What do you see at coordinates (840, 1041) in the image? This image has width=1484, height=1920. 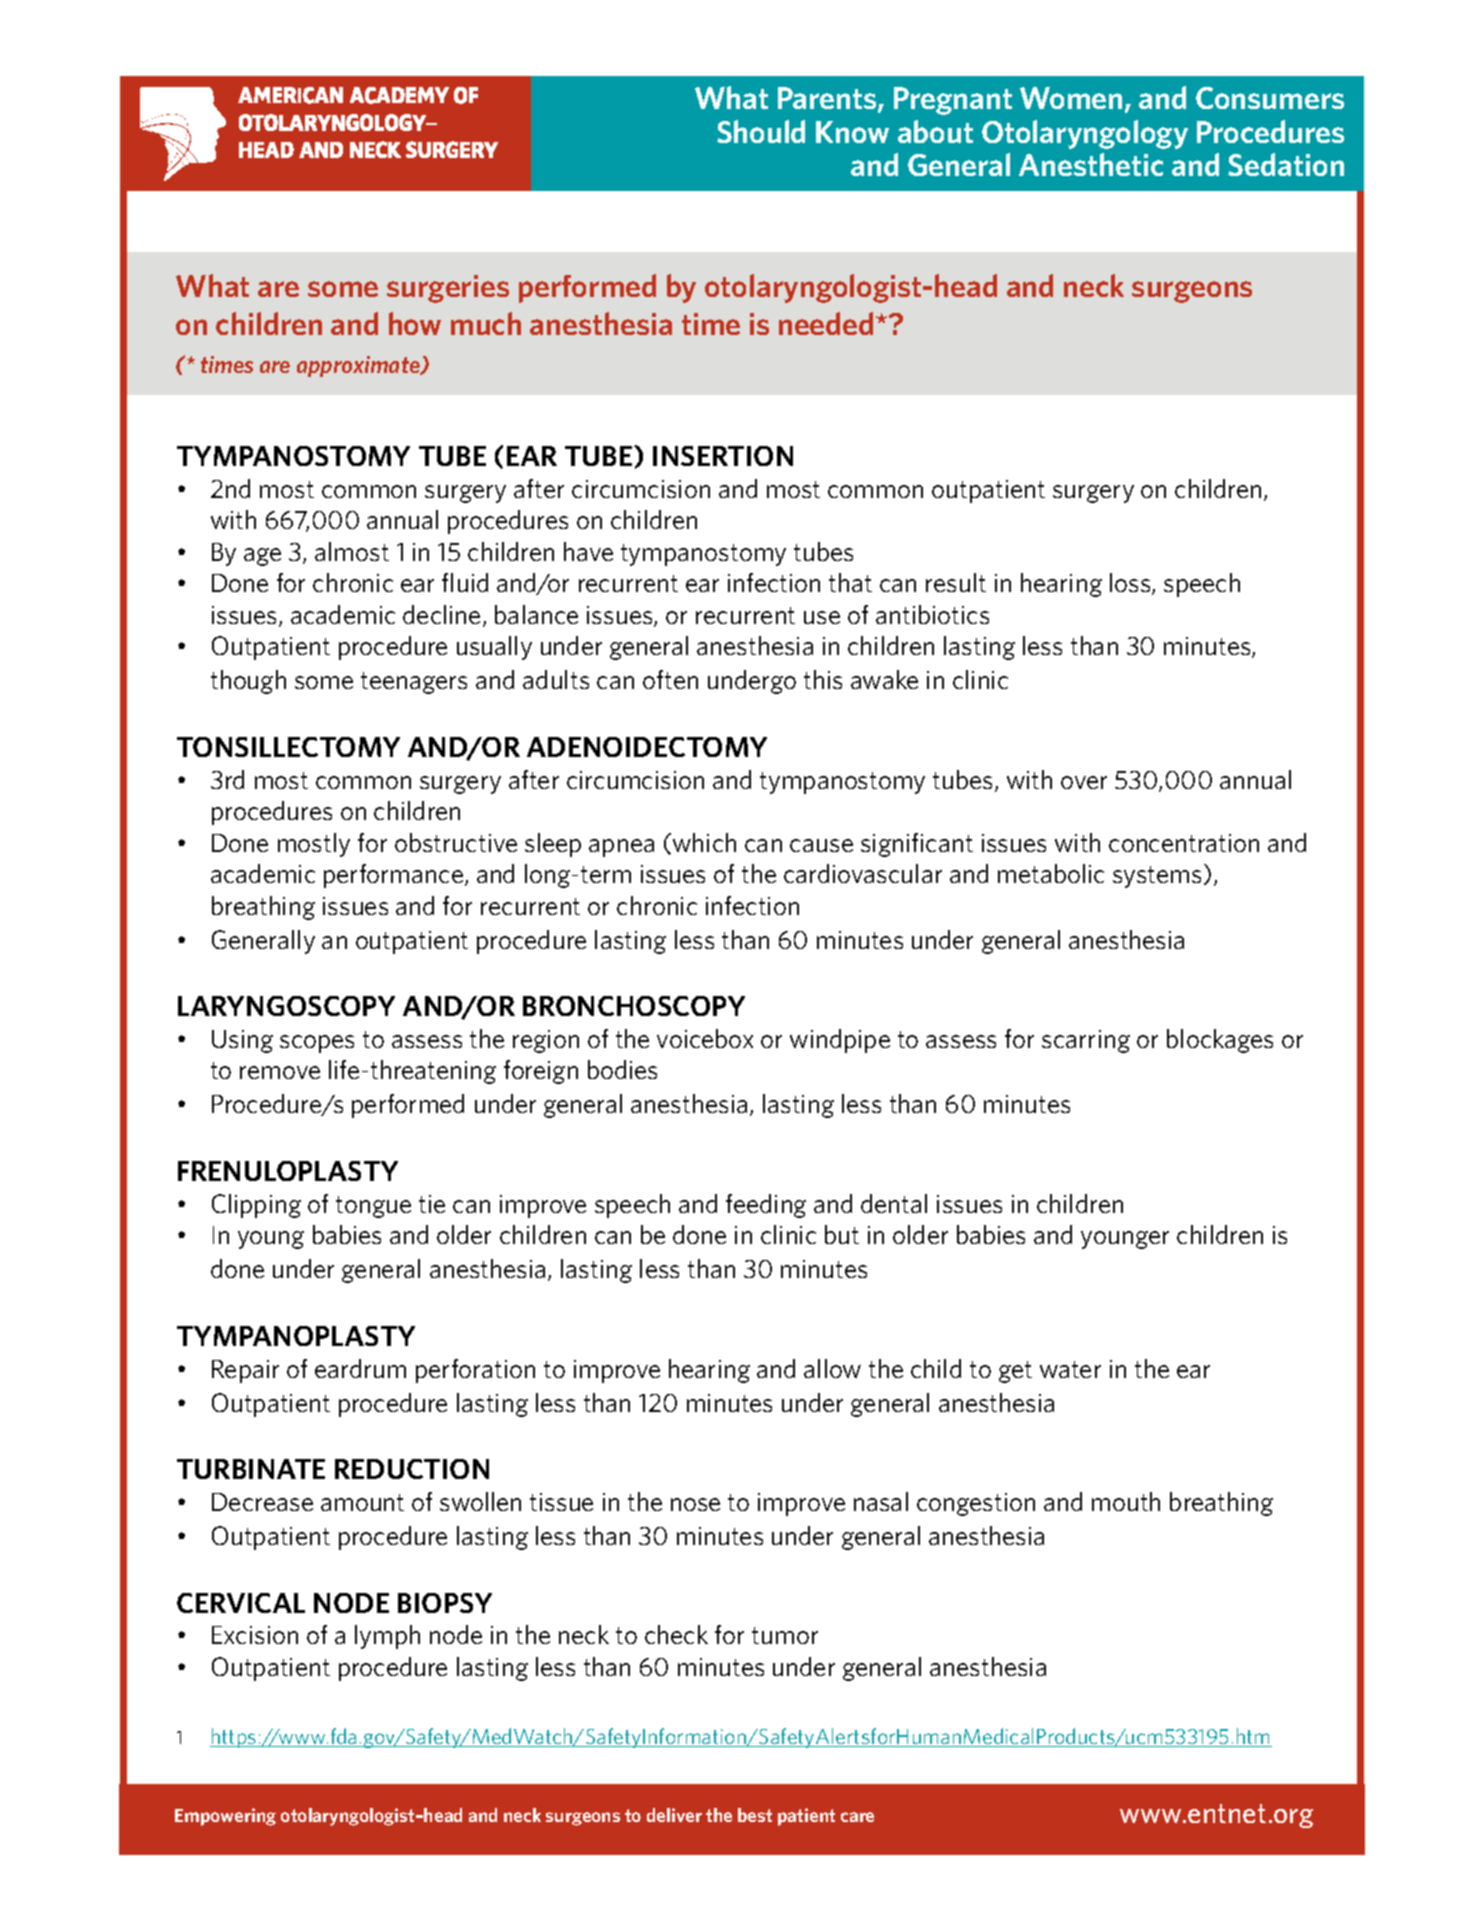 I see `windpipe` at bounding box center [840, 1041].
